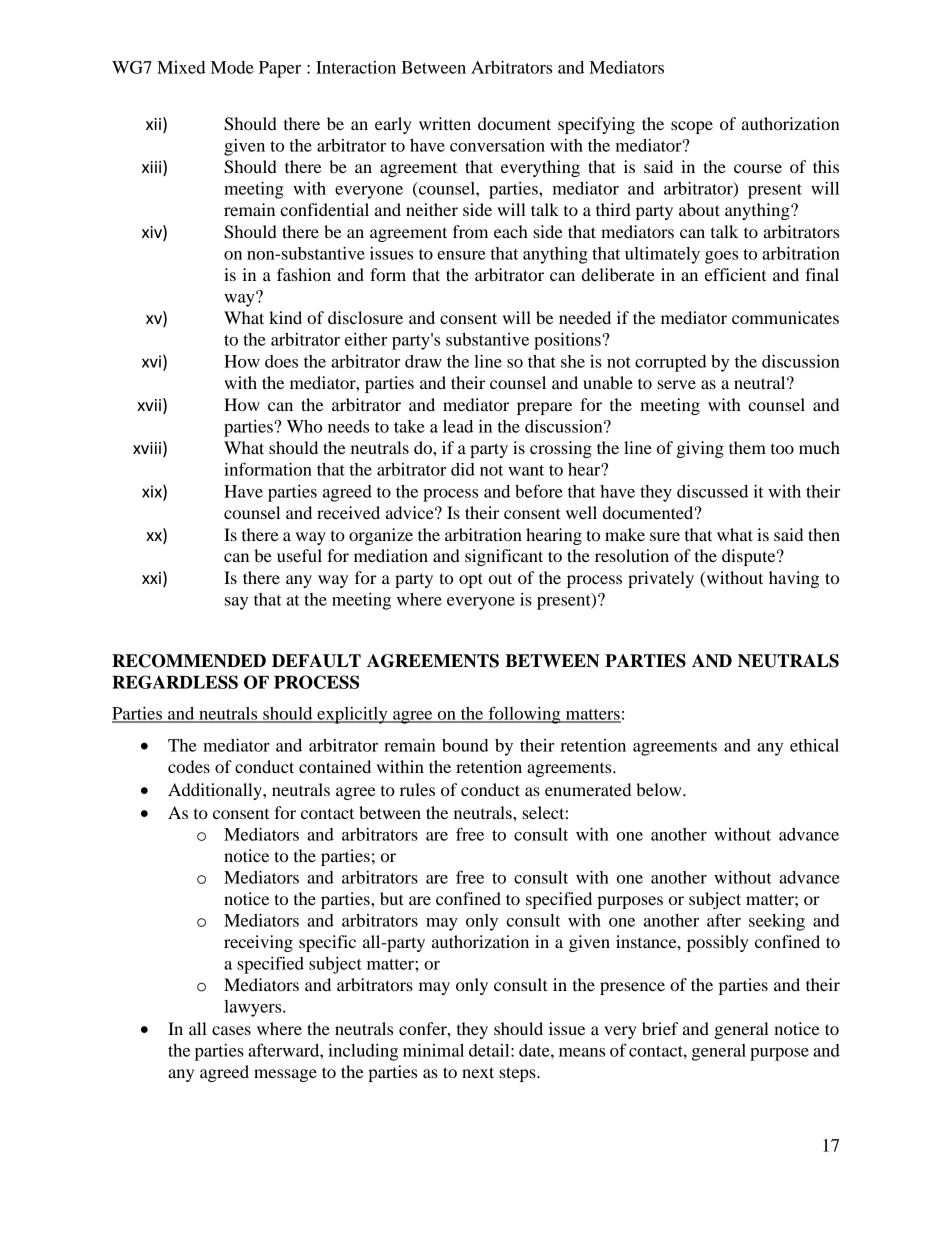 The width and height of the page is (952, 1233). What do you see at coordinates (785, 317) in the page?
I see `communicates` at bounding box center [785, 317].
